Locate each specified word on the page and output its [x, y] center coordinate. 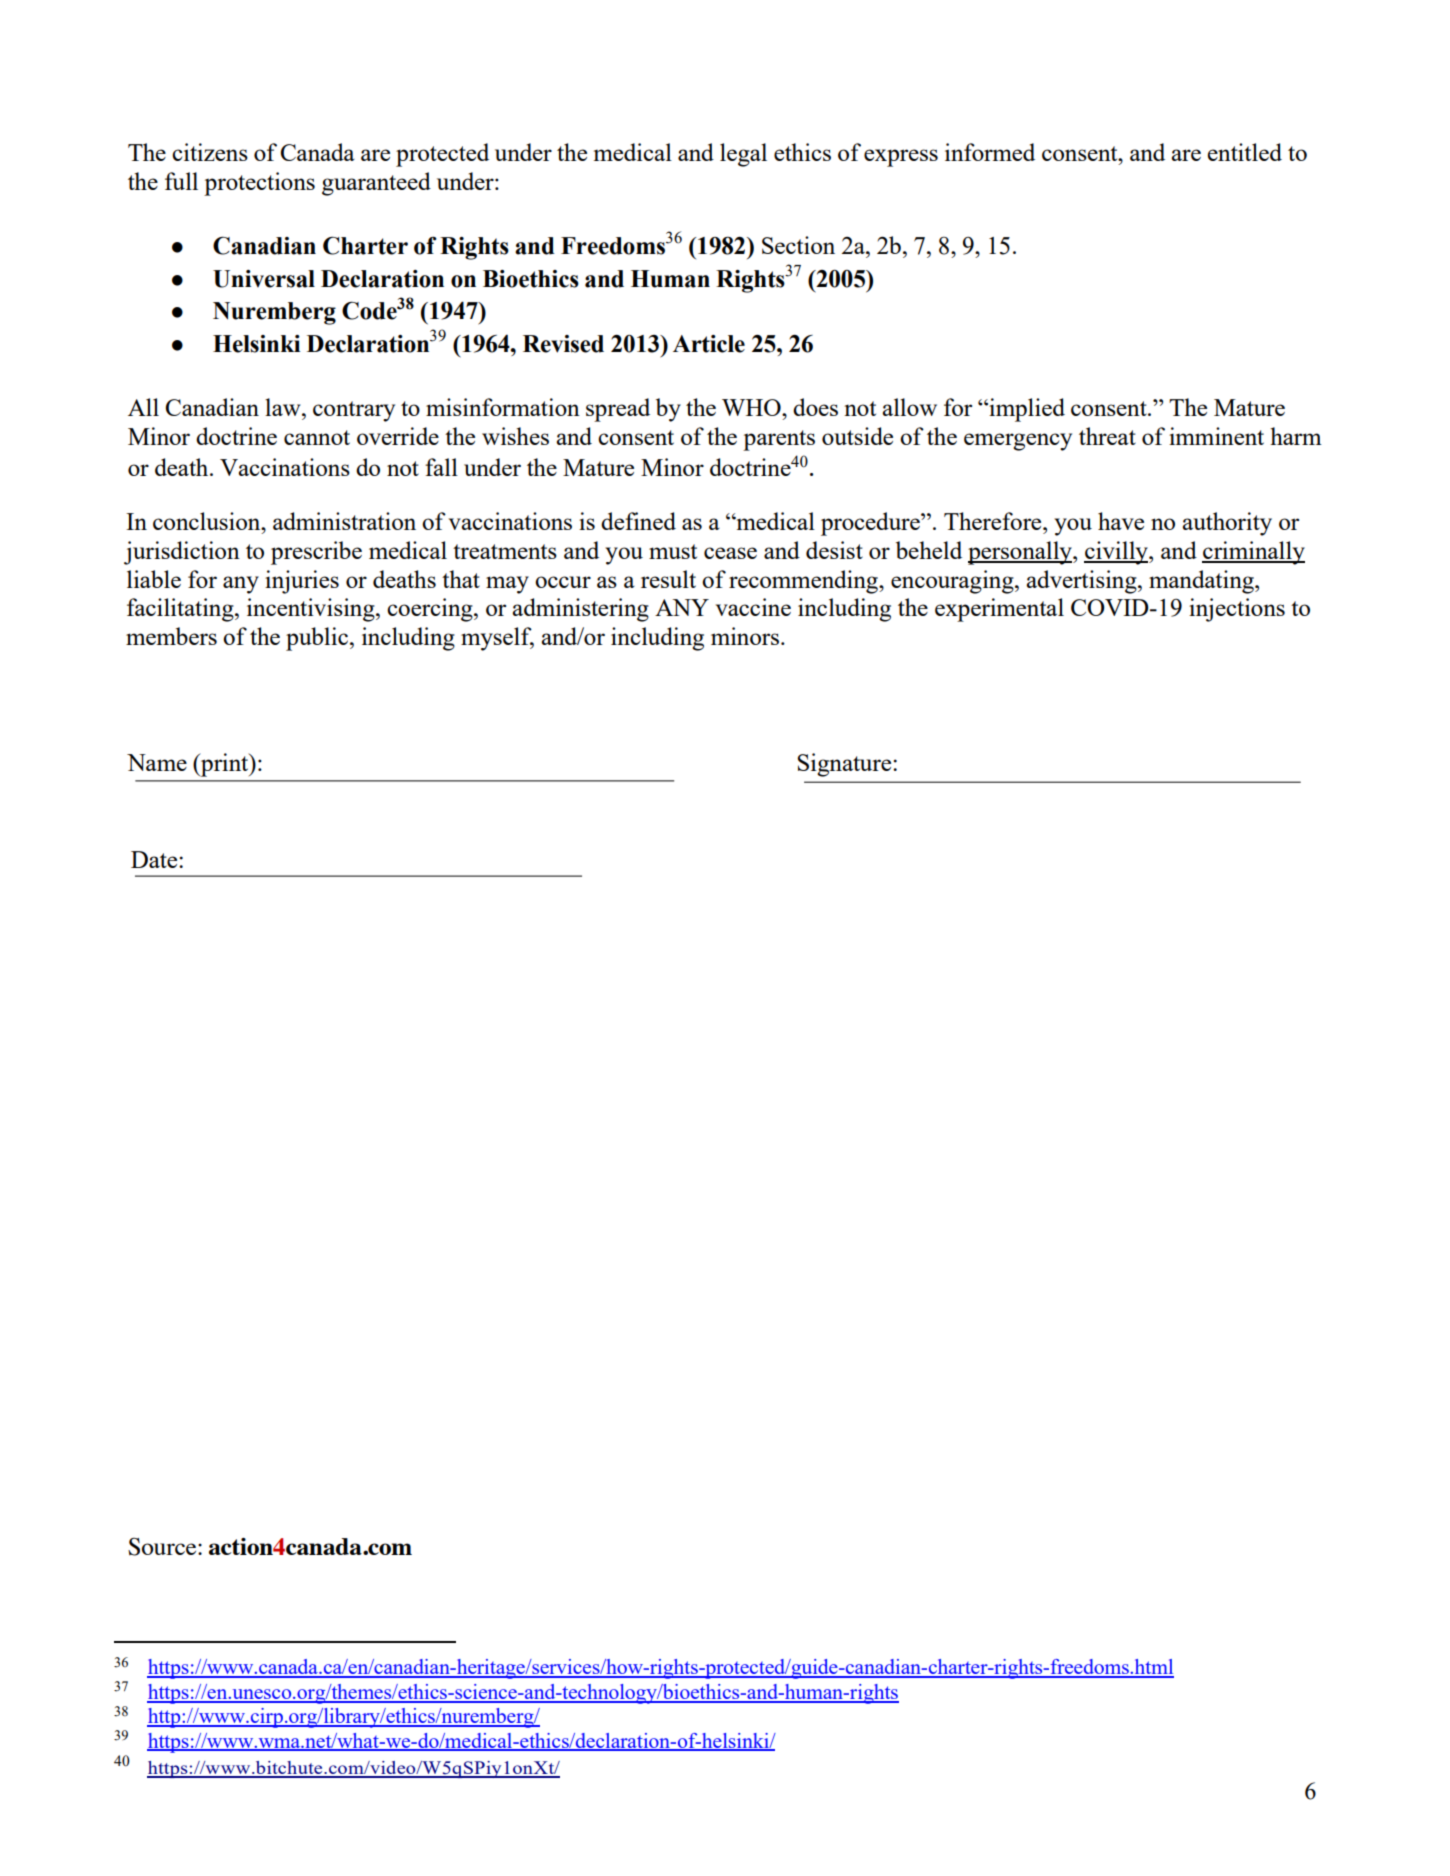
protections [259, 184]
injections [1237, 610]
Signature [845, 765]
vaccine [753, 607]
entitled [1245, 152]
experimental [999, 610]
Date [155, 859]
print [225, 765]
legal [743, 155]
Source [163, 1547]
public [318, 639]
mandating [1202, 582]
